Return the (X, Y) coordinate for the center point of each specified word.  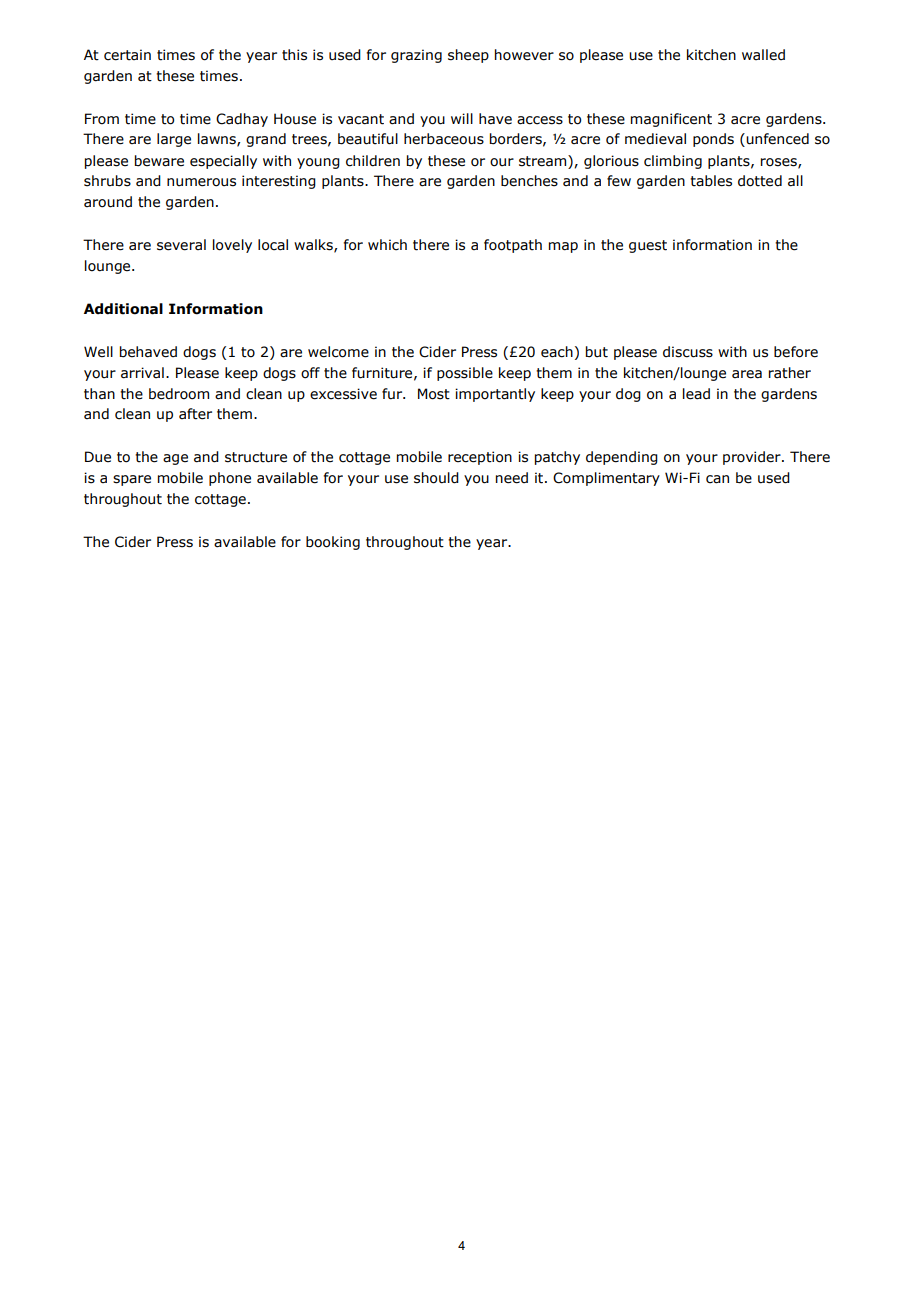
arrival (142, 373)
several (181, 245)
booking (333, 543)
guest (648, 246)
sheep (468, 56)
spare (132, 480)
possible (465, 374)
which (387, 245)
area (747, 374)
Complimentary (606, 479)
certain (127, 55)
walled (763, 55)
